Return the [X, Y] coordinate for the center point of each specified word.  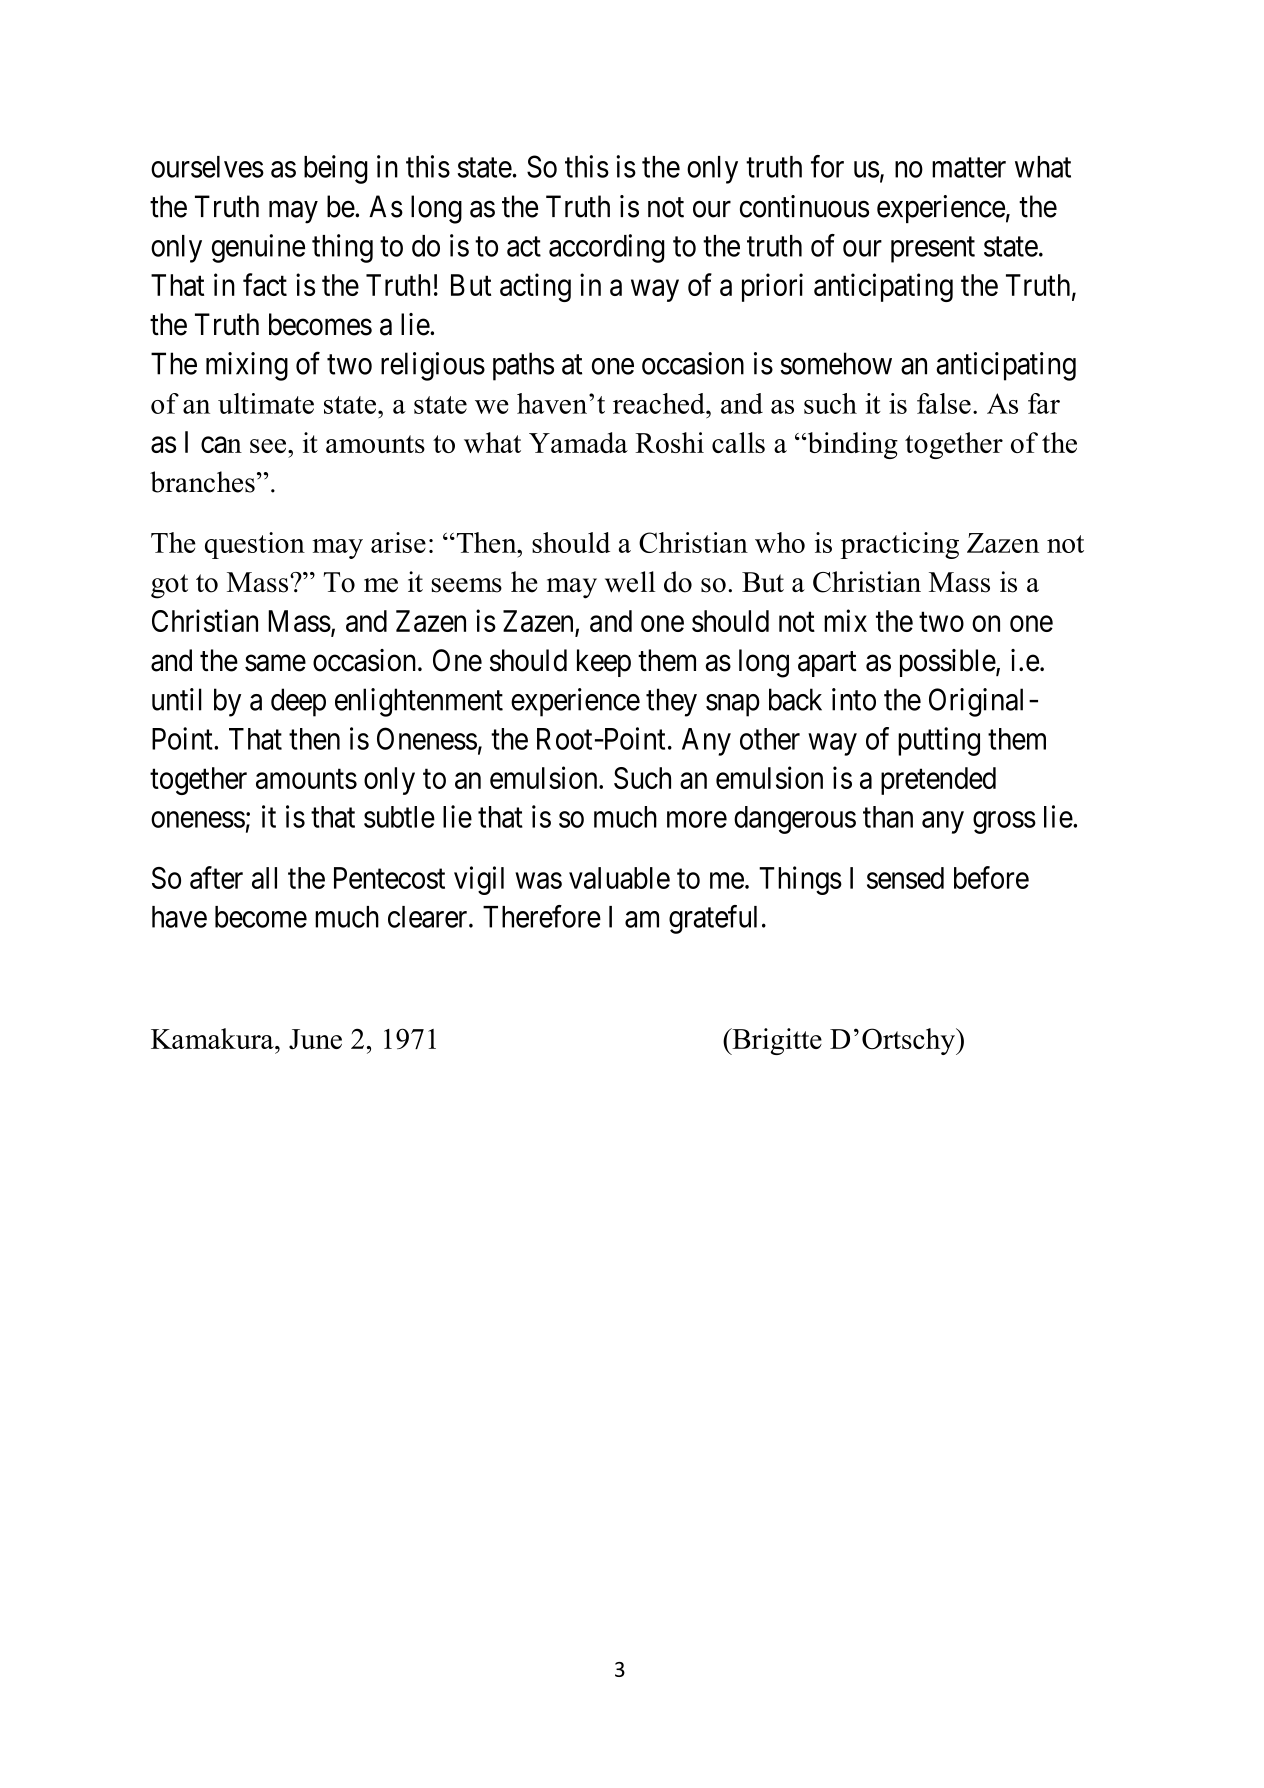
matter [969, 168]
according [607, 248]
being [336, 169]
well [630, 582]
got [169, 586]
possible [948, 663]
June [315, 1039]
